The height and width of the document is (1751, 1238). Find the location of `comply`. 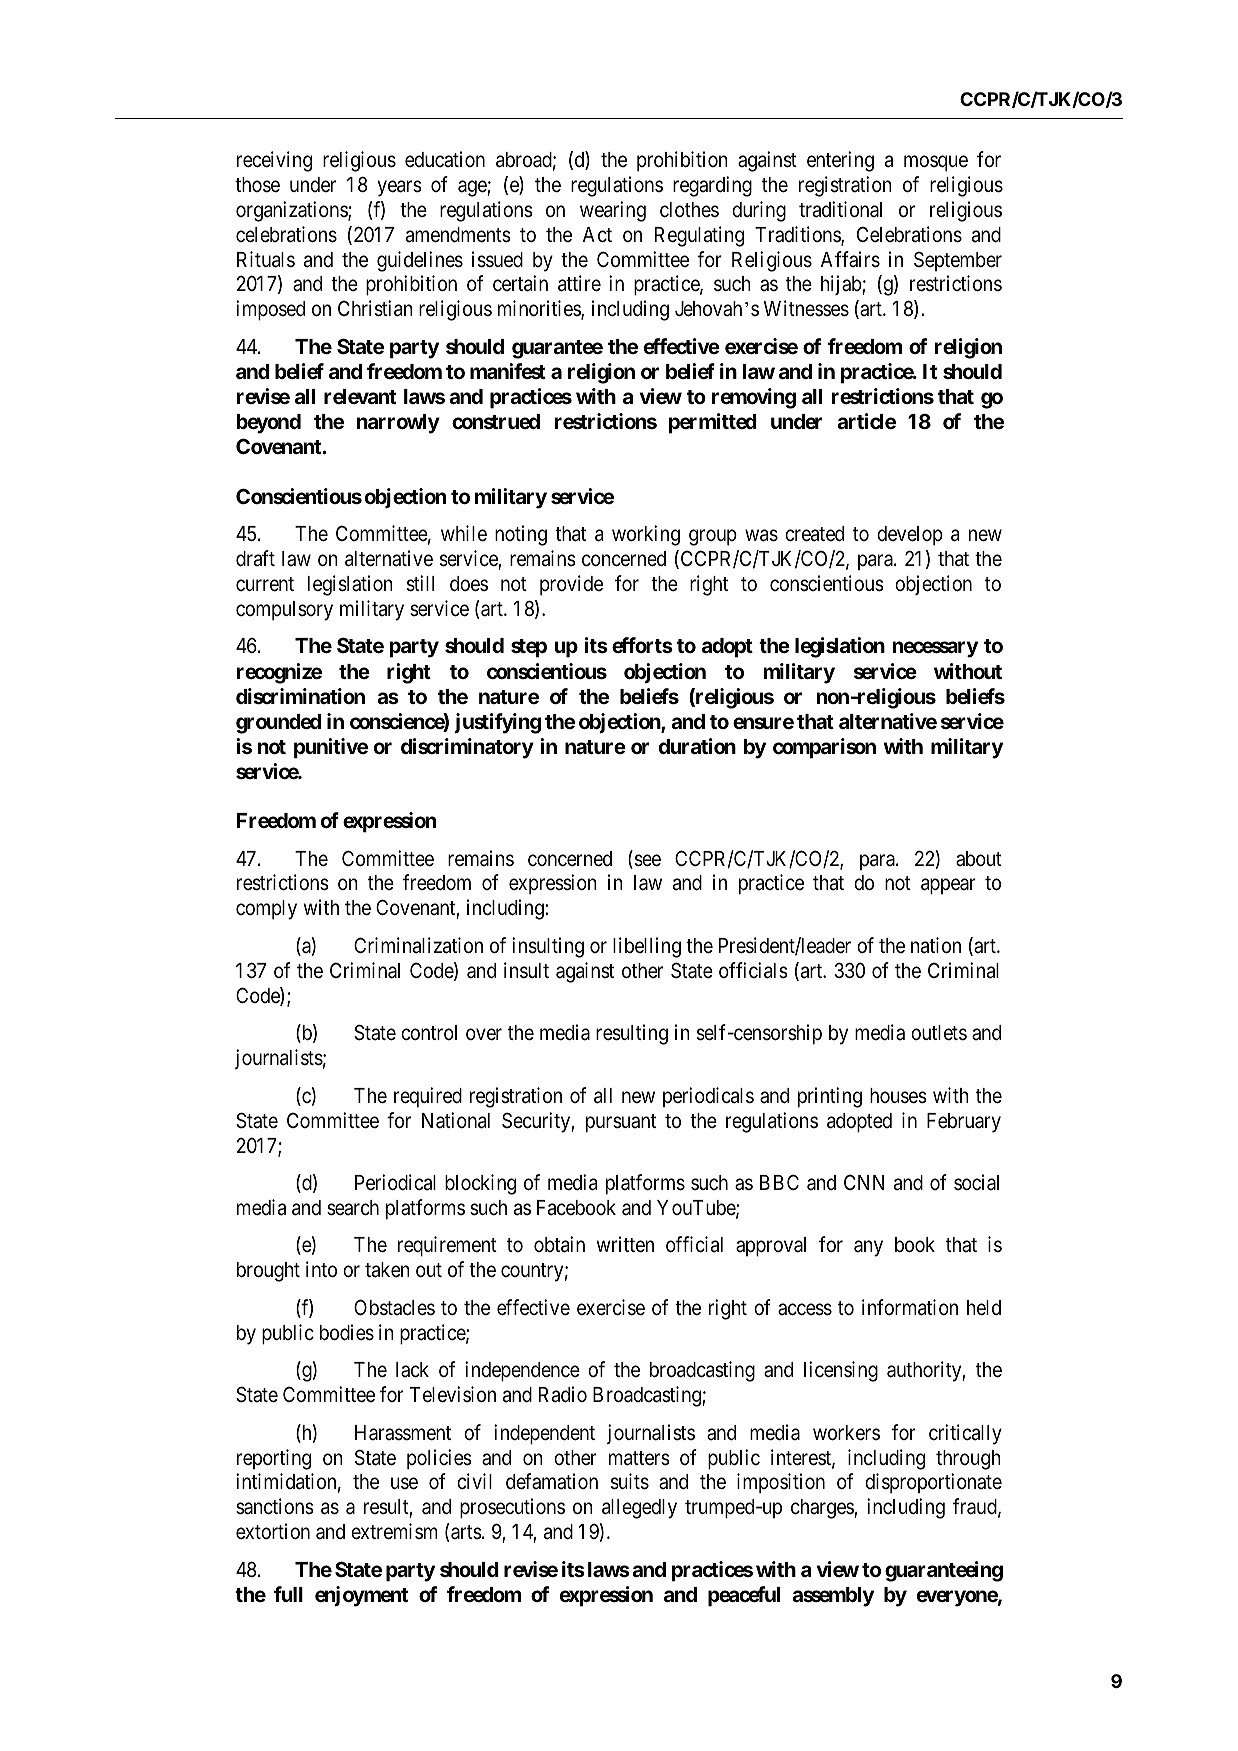

comply is located at coordinates (266, 910).
